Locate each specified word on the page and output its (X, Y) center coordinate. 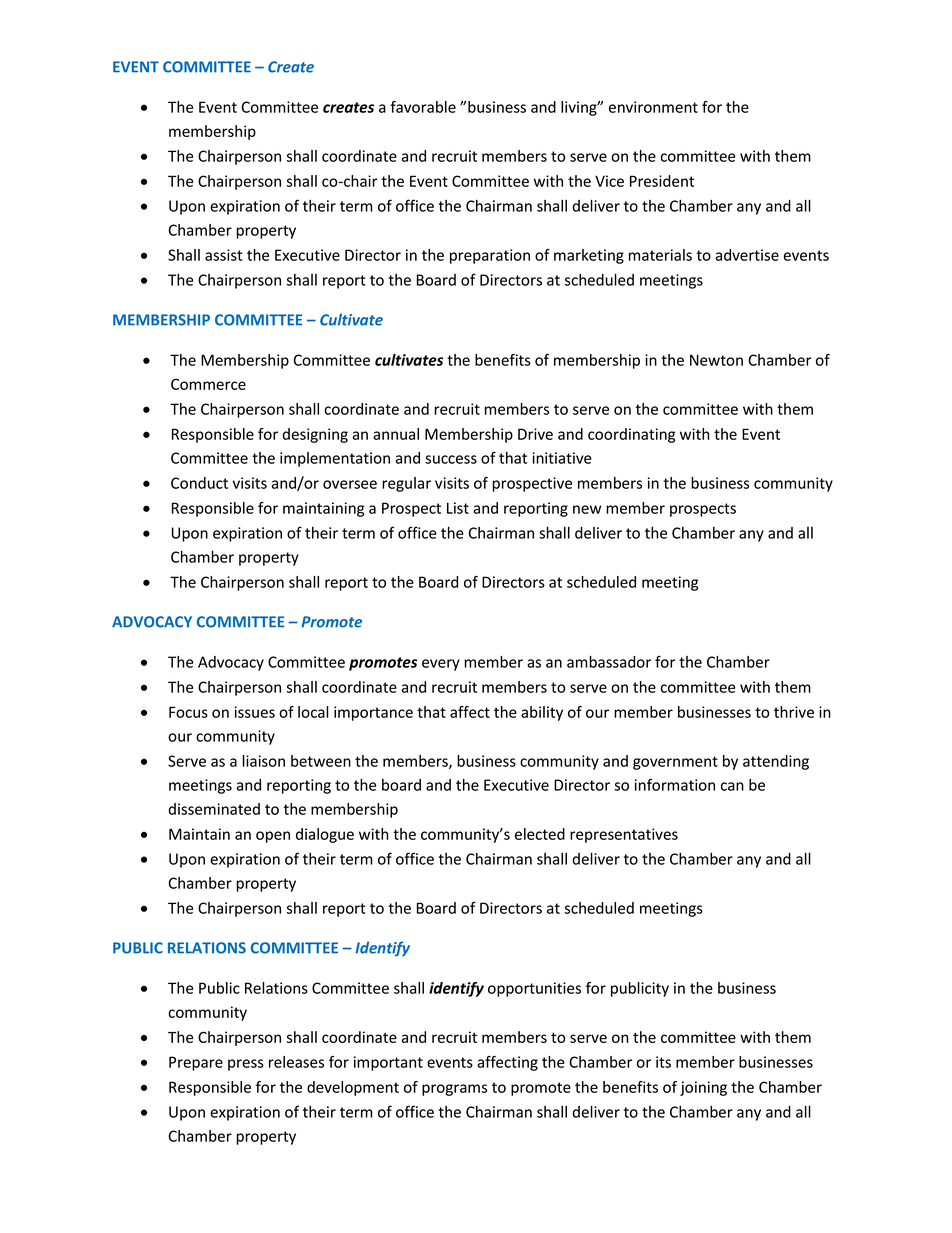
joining (703, 1088)
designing (315, 435)
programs (454, 1090)
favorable (423, 107)
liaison (264, 761)
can (732, 786)
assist (224, 255)
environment (653, 107)
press (246, 1065)
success (451, 459)
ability (542, 713)
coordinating (631, 435)
